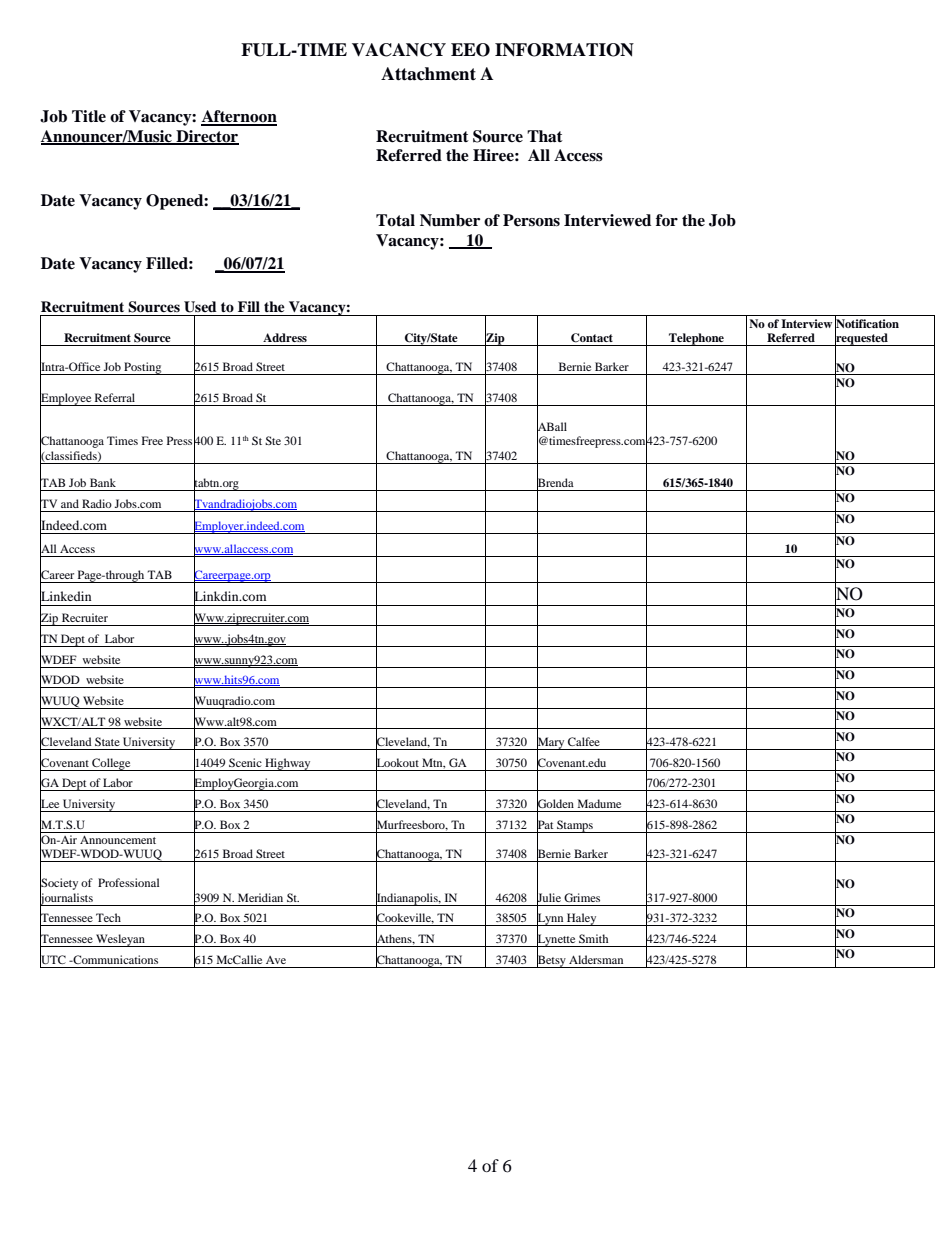  What do you see at coordinates (120, 940) in the page?
I see `Wesleyan` at bounding box center [120, 940].
